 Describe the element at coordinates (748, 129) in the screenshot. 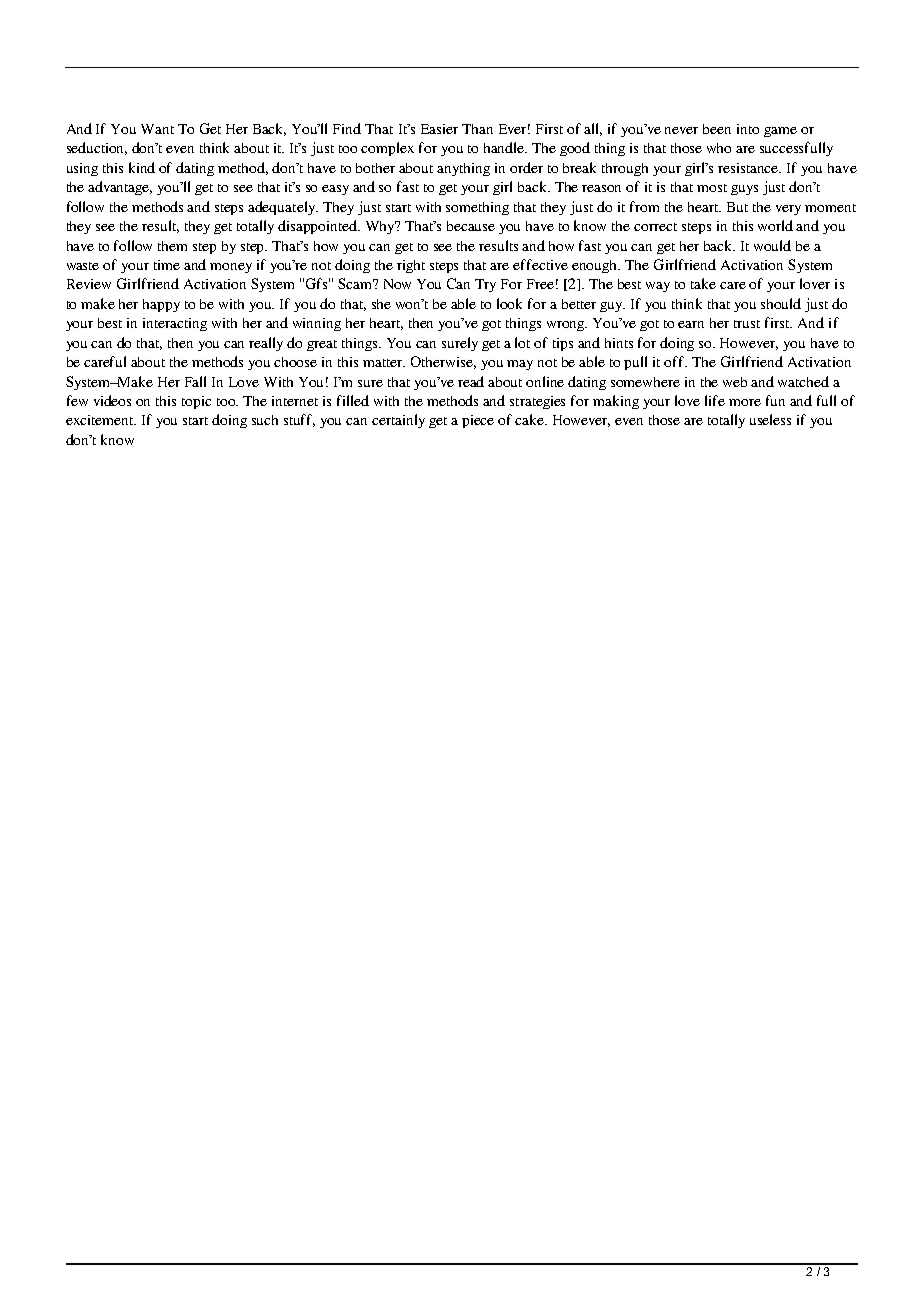

I see `into` at that location.
